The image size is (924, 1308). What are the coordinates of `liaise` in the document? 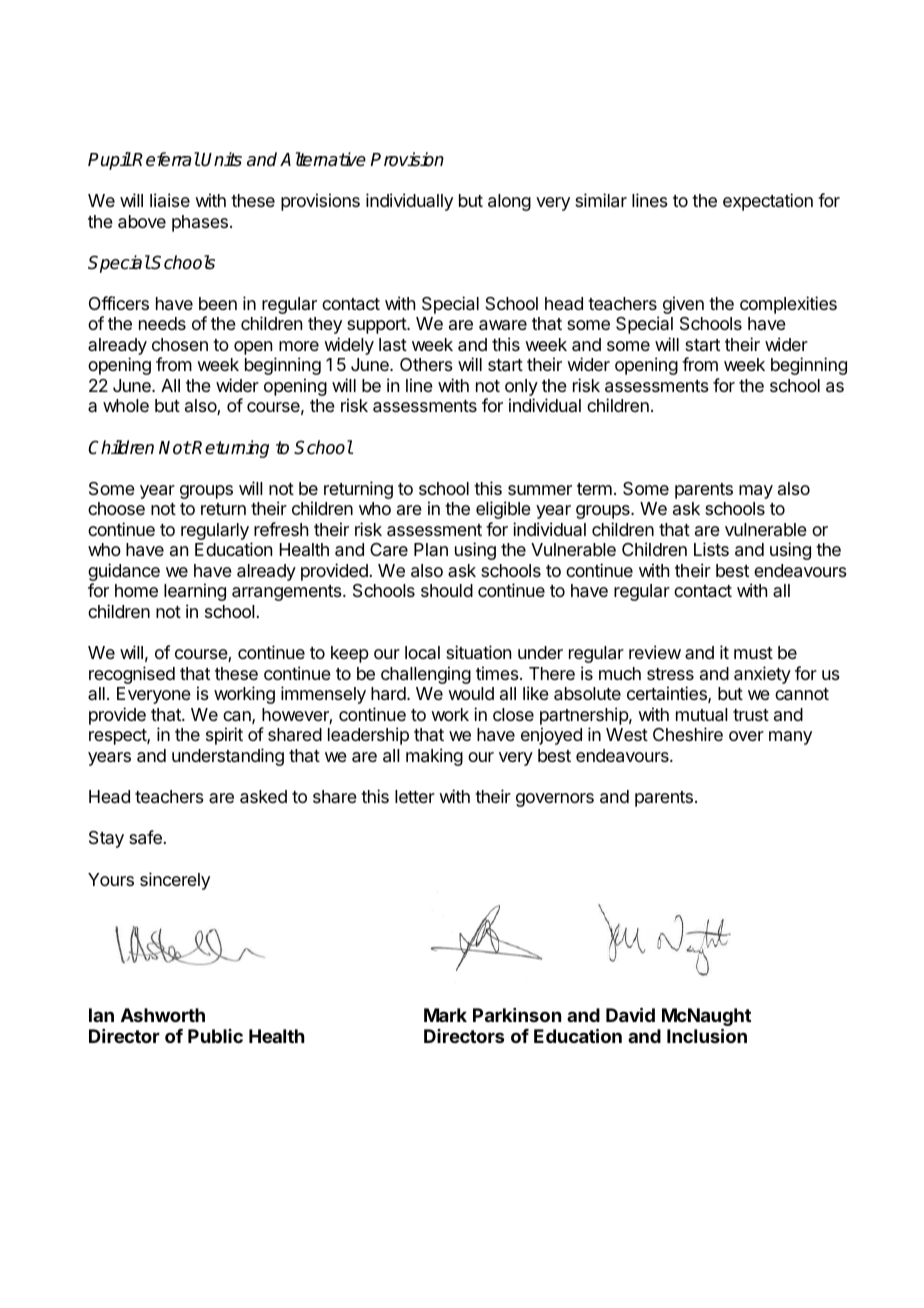 It's located at (170, 200).
